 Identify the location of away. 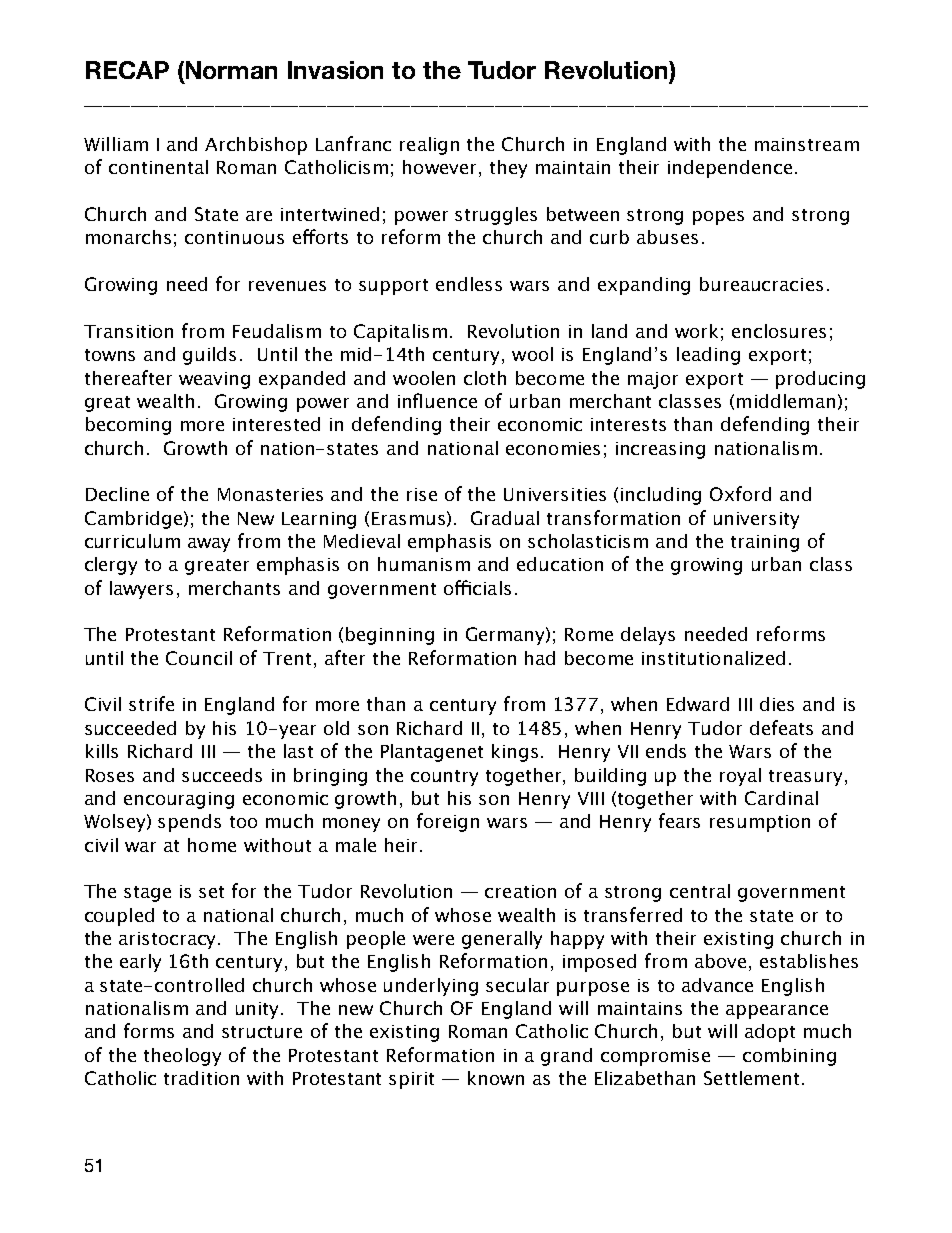
(209, 545).
